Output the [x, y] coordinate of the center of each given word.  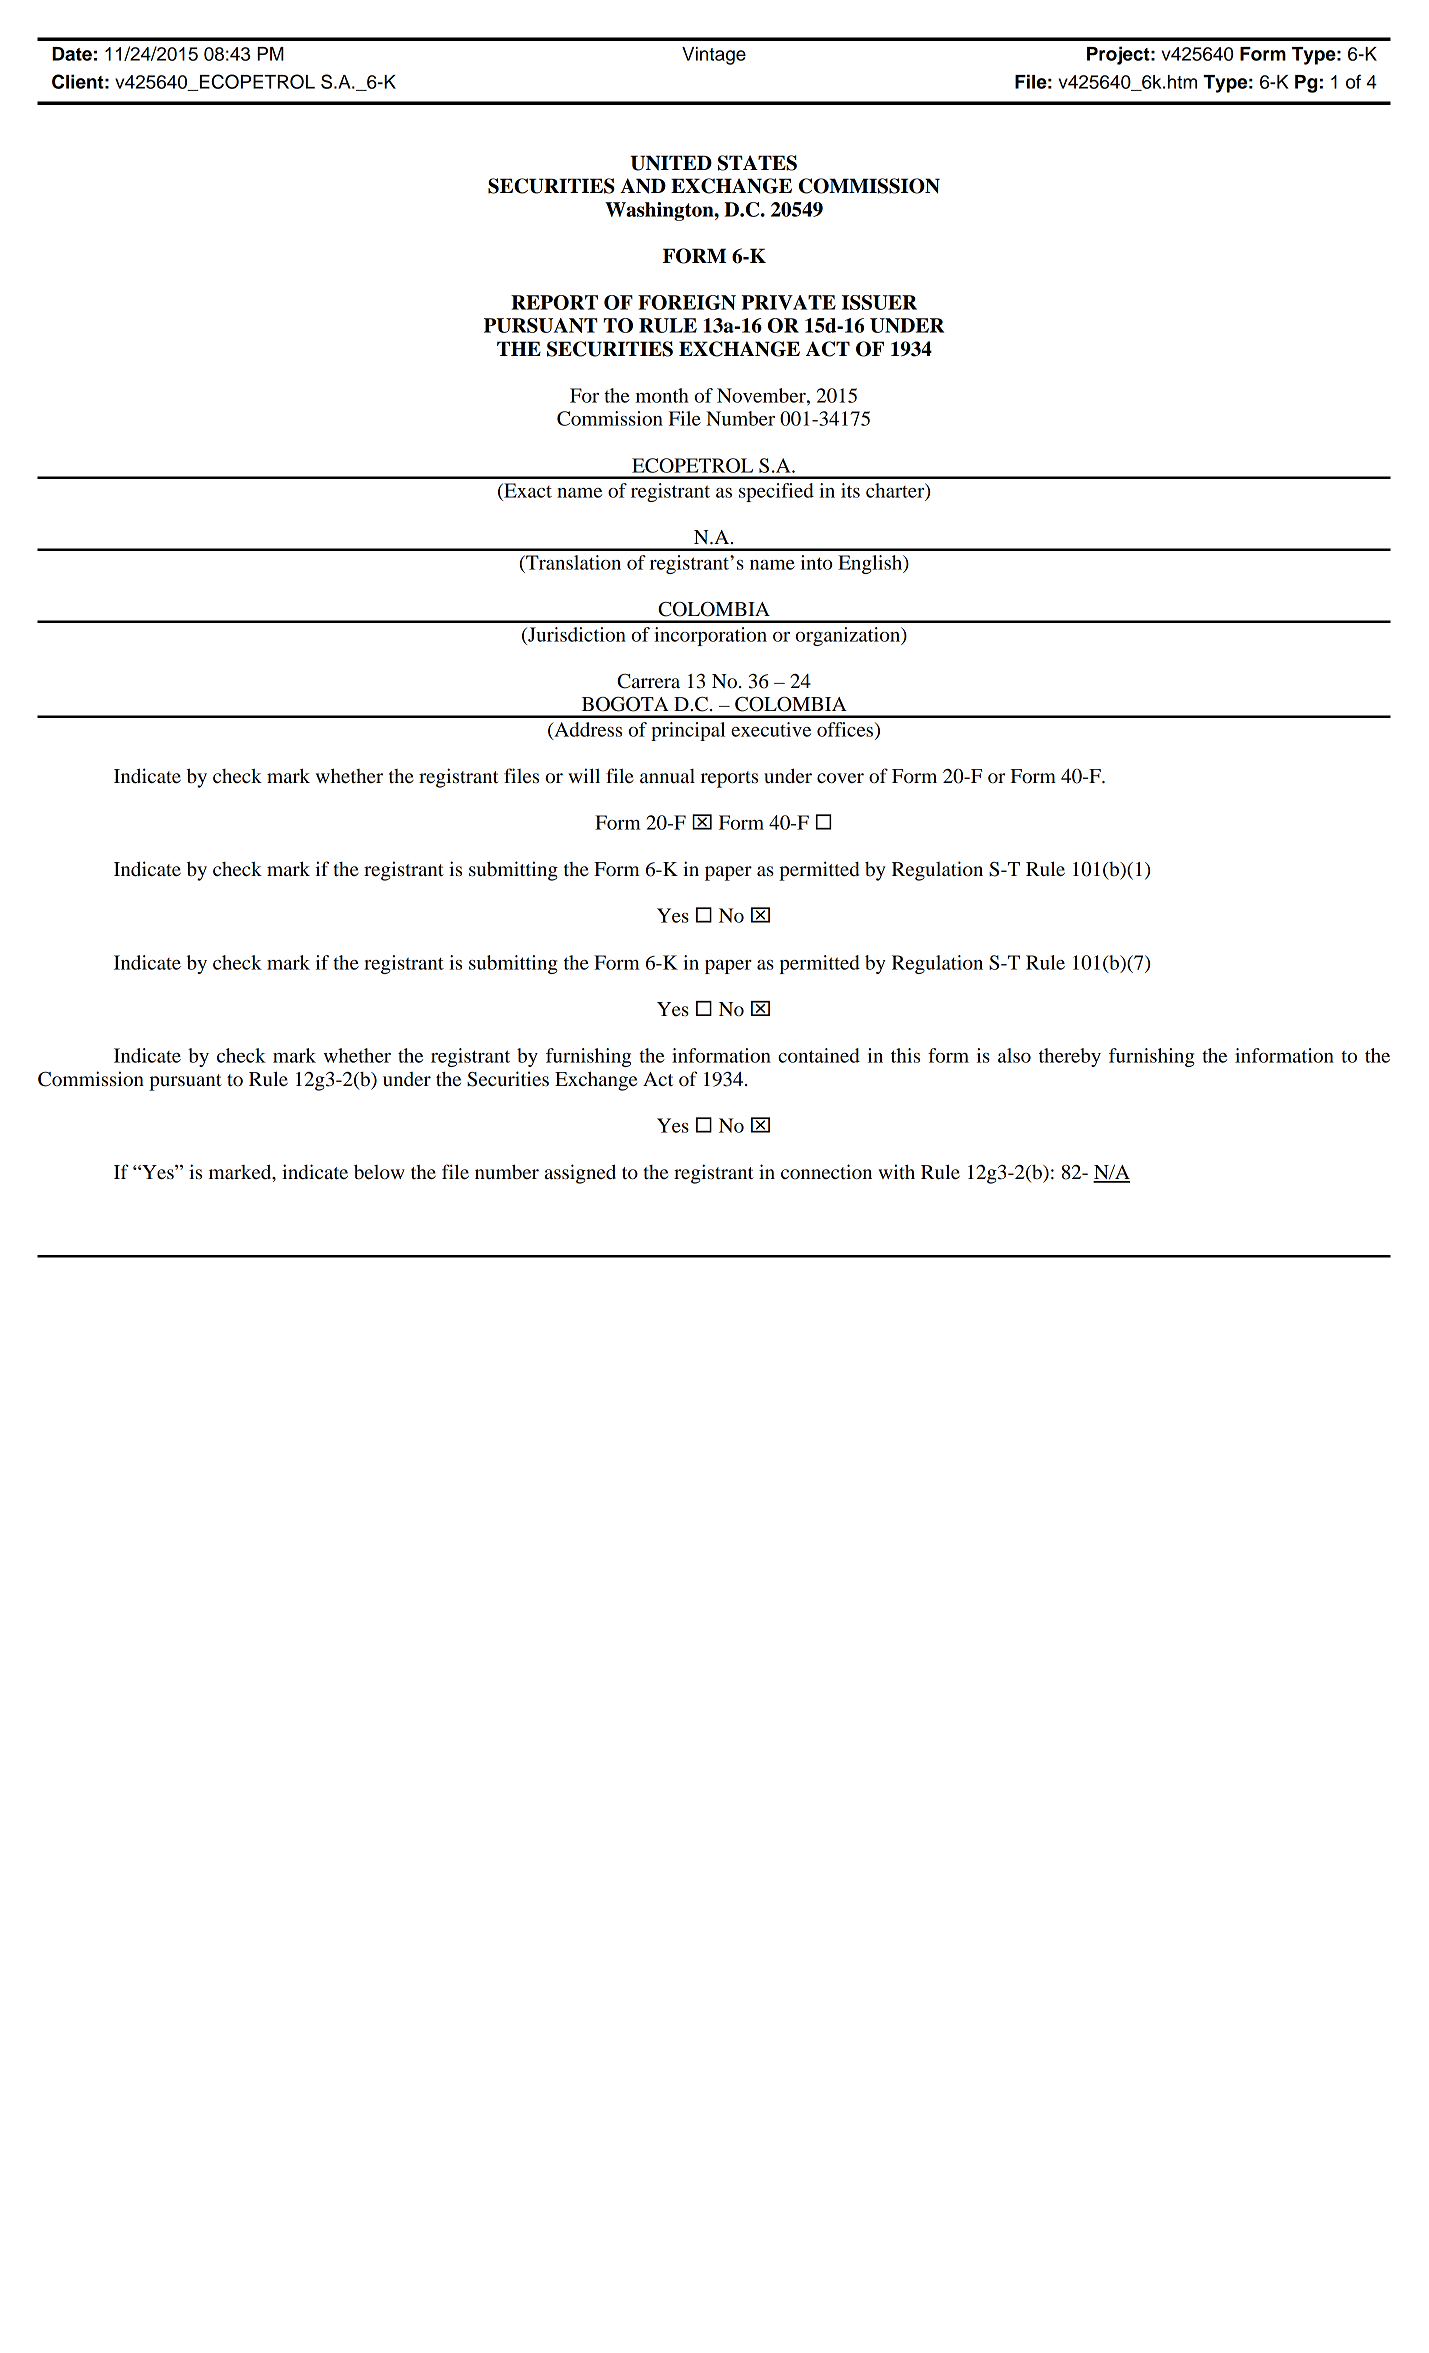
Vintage [714, 56]
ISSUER [879, 302]
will [584, 775]
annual [667, 776]
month [662, 395]
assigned [580, 1174]
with [896, 1171]
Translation [572, 562]
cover [840, 778]
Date [72, 54]
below [379, 1172]
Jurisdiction [576, 634]
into [817, 562]
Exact [527, 490]
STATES [757, 163]
